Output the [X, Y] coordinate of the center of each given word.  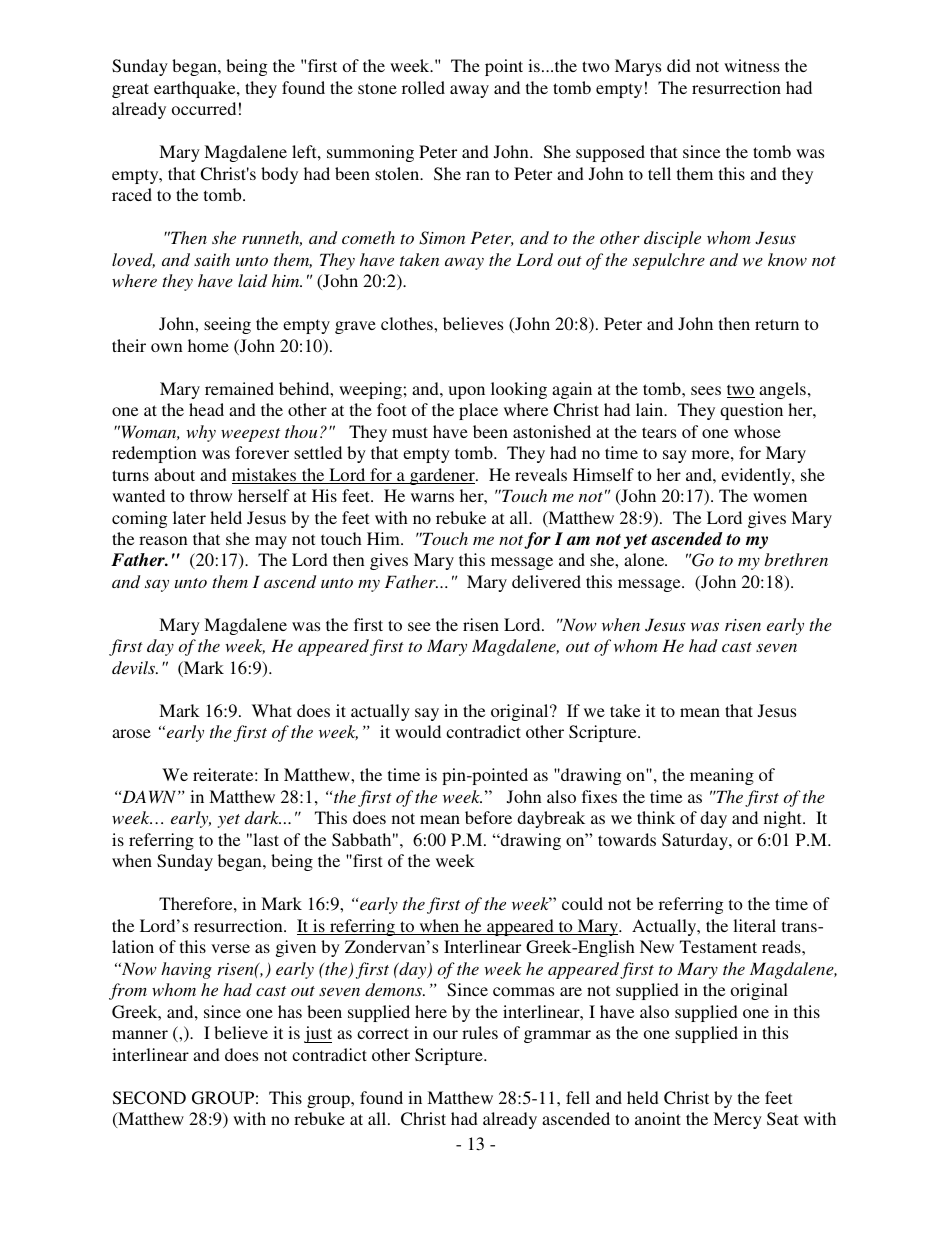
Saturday [696, 841]
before [488, 817]
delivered [546, 581]
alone [645, 559]
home [208, 345]
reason [163, 540]
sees [706, 390]
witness [751, 65]
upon [466, 392]
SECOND [149, 1098]
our [445, 1034]
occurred [204, 108]
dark [263, 817]
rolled [423, 87]
